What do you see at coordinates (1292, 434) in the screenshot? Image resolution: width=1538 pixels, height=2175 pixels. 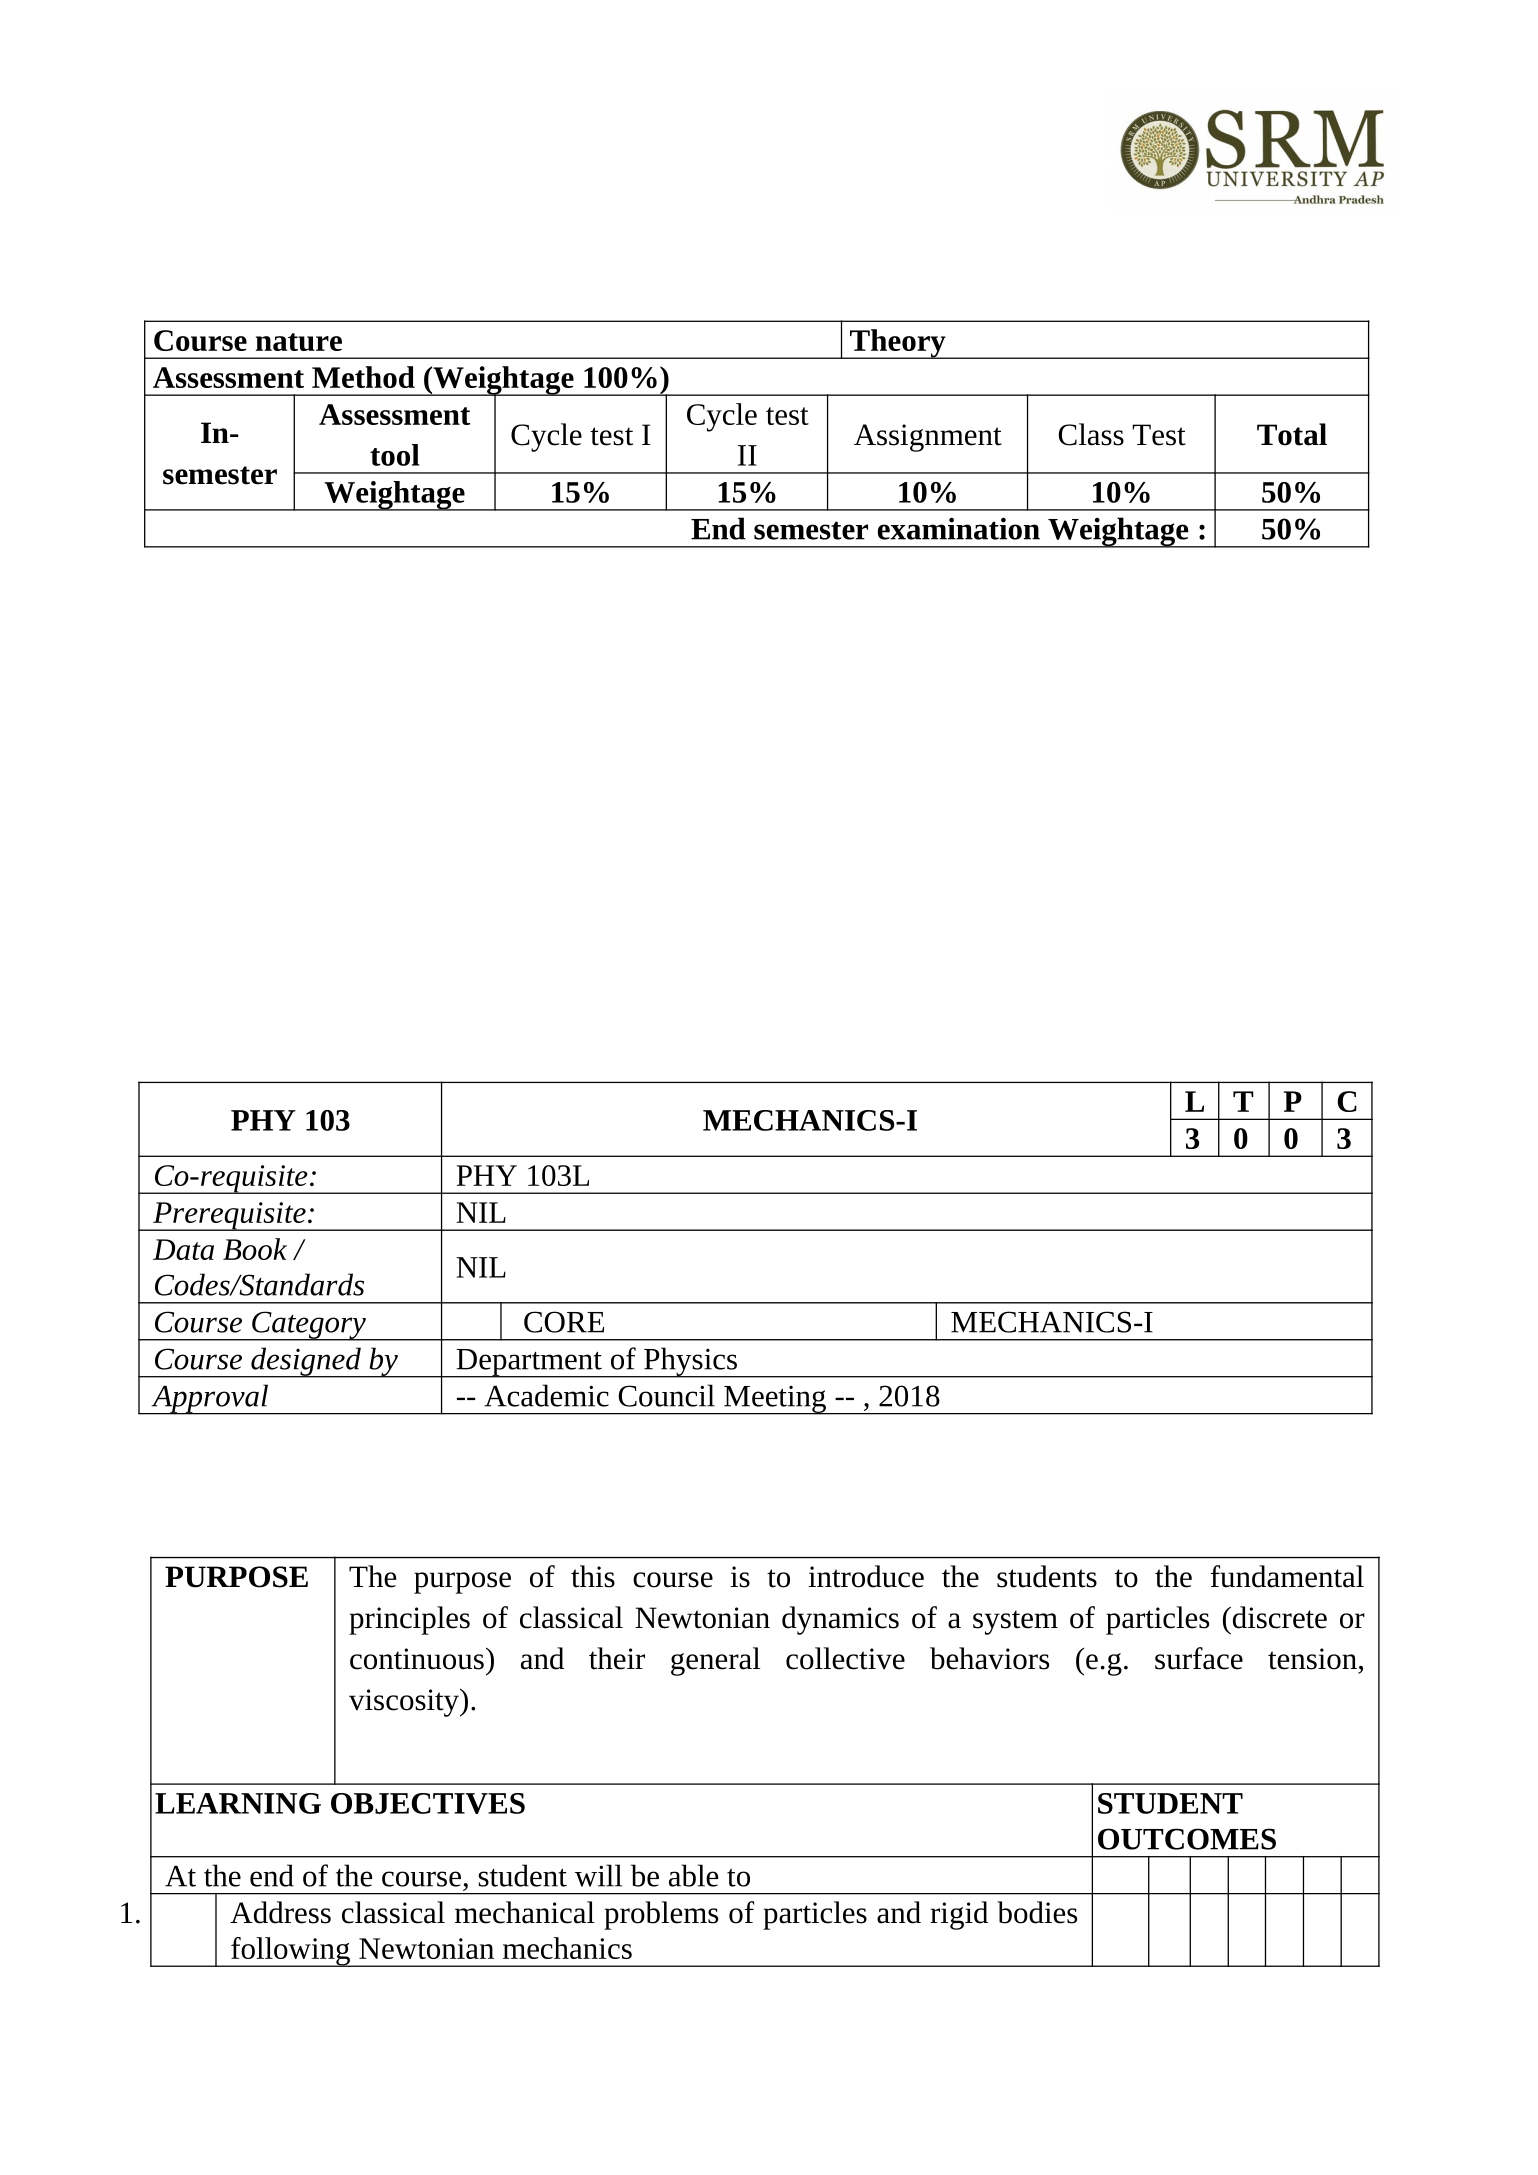 I see `Total` at bounding box center [1292, 434].
